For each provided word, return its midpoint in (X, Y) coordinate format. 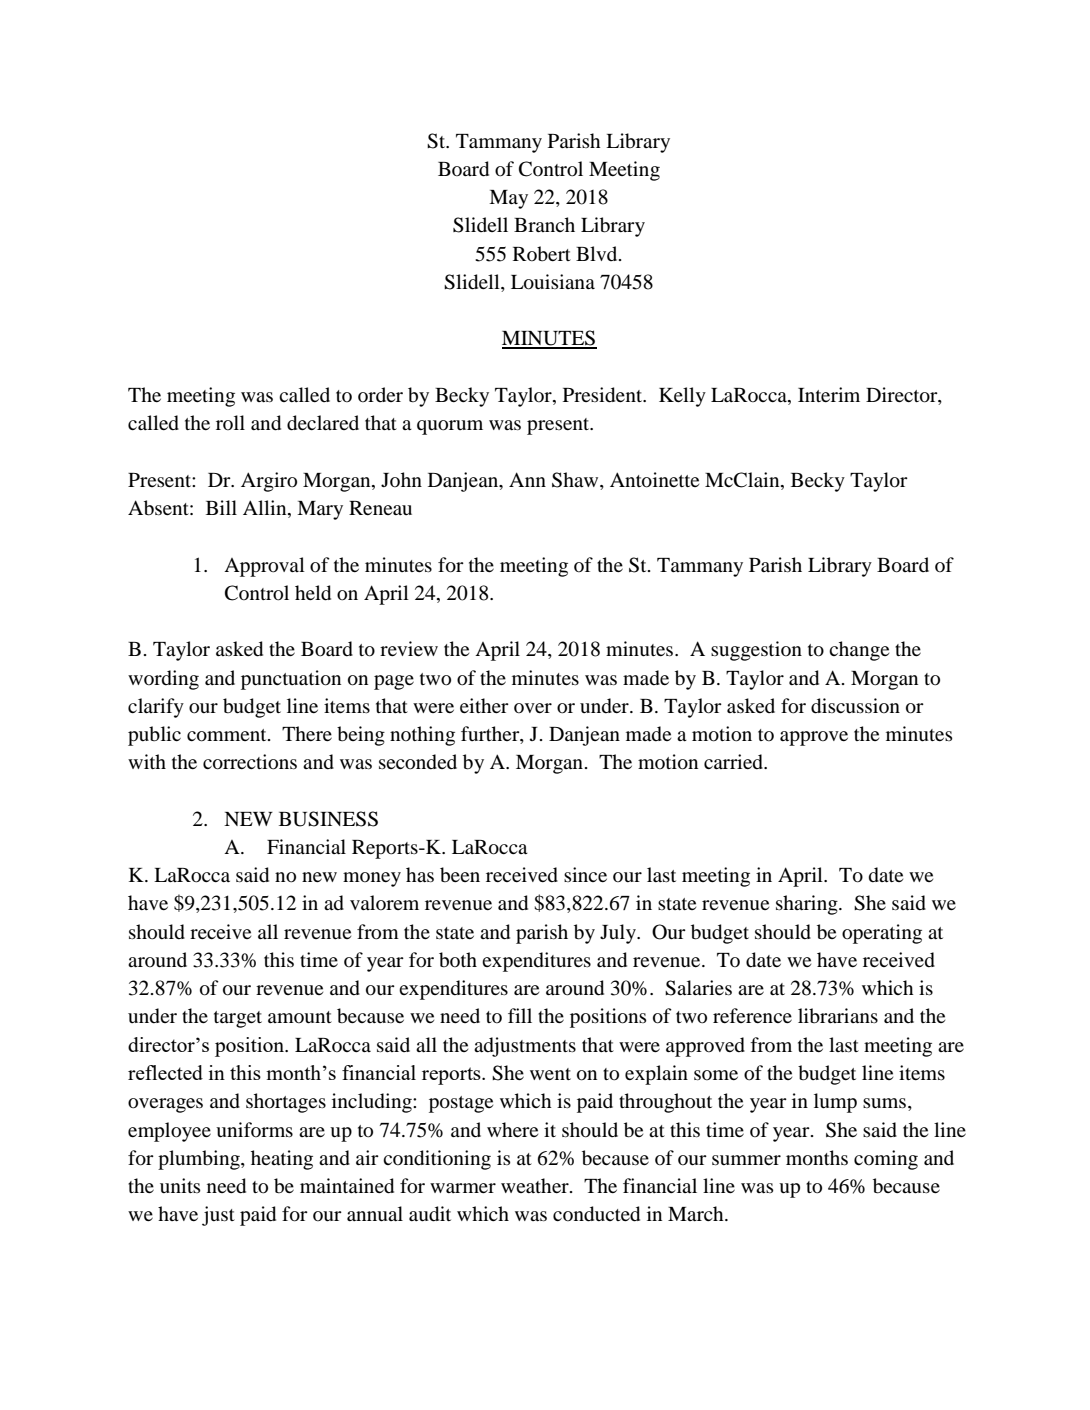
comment (228, 735)
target (238, 1019)
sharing (808, 905)
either (484, 705)
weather (536, 1185)
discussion (855, 706)
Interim (829, 394)
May (508, 199)
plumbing (200, 1160)
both (458, 960)
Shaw (576, 480)
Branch (544, 224)
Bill (221, 507)
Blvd (598, 253)
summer (746, 1160)
